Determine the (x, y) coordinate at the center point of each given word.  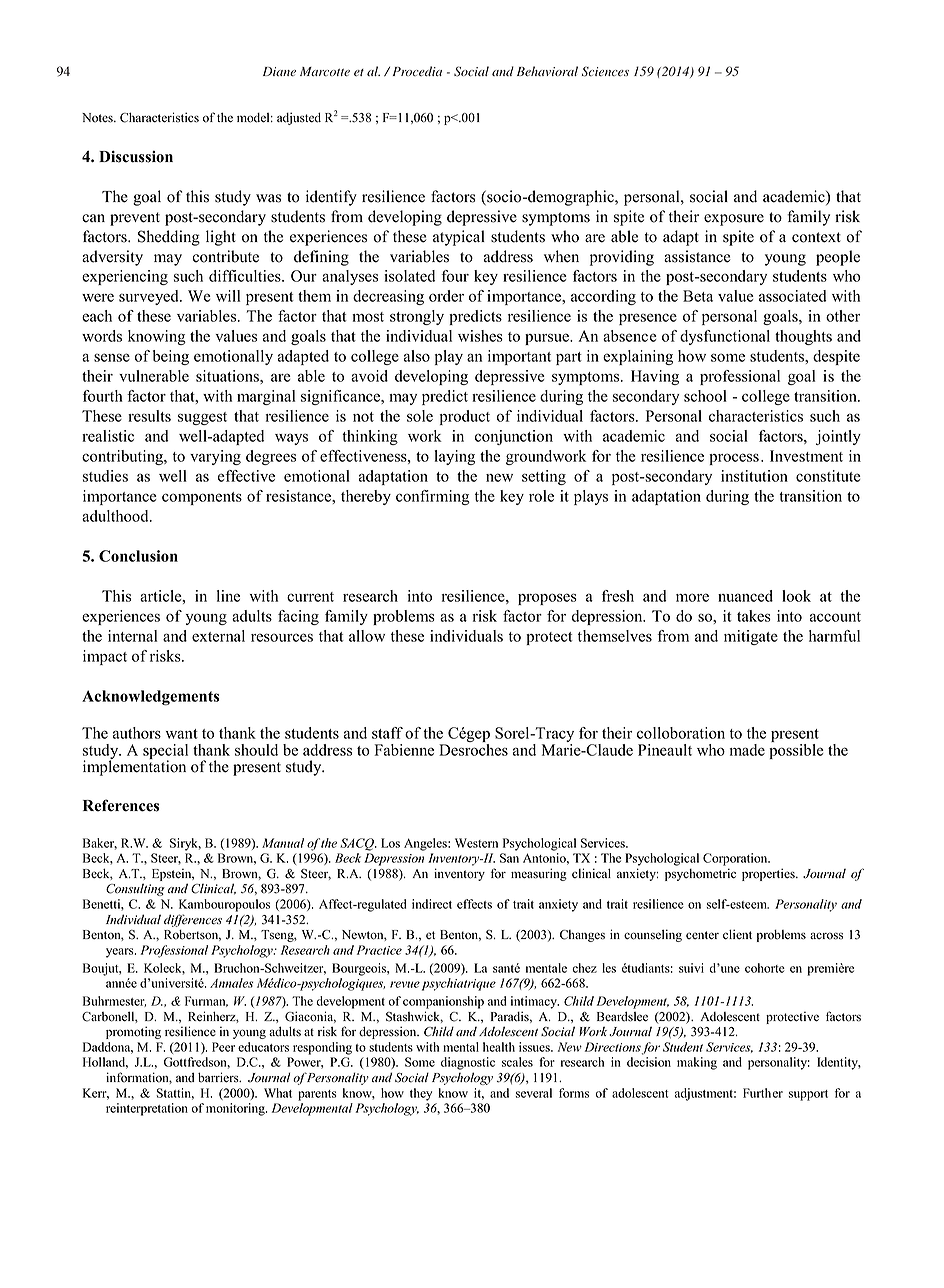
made (747, 750)
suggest (202, 418)
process (734, 459)
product (465, 417)
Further (763, 1093)
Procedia (417, 71)
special (165, 753)
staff (387, 733)
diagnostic (468, 1063)
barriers (219, 1077)
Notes (98, 118)
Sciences (605, 71)
